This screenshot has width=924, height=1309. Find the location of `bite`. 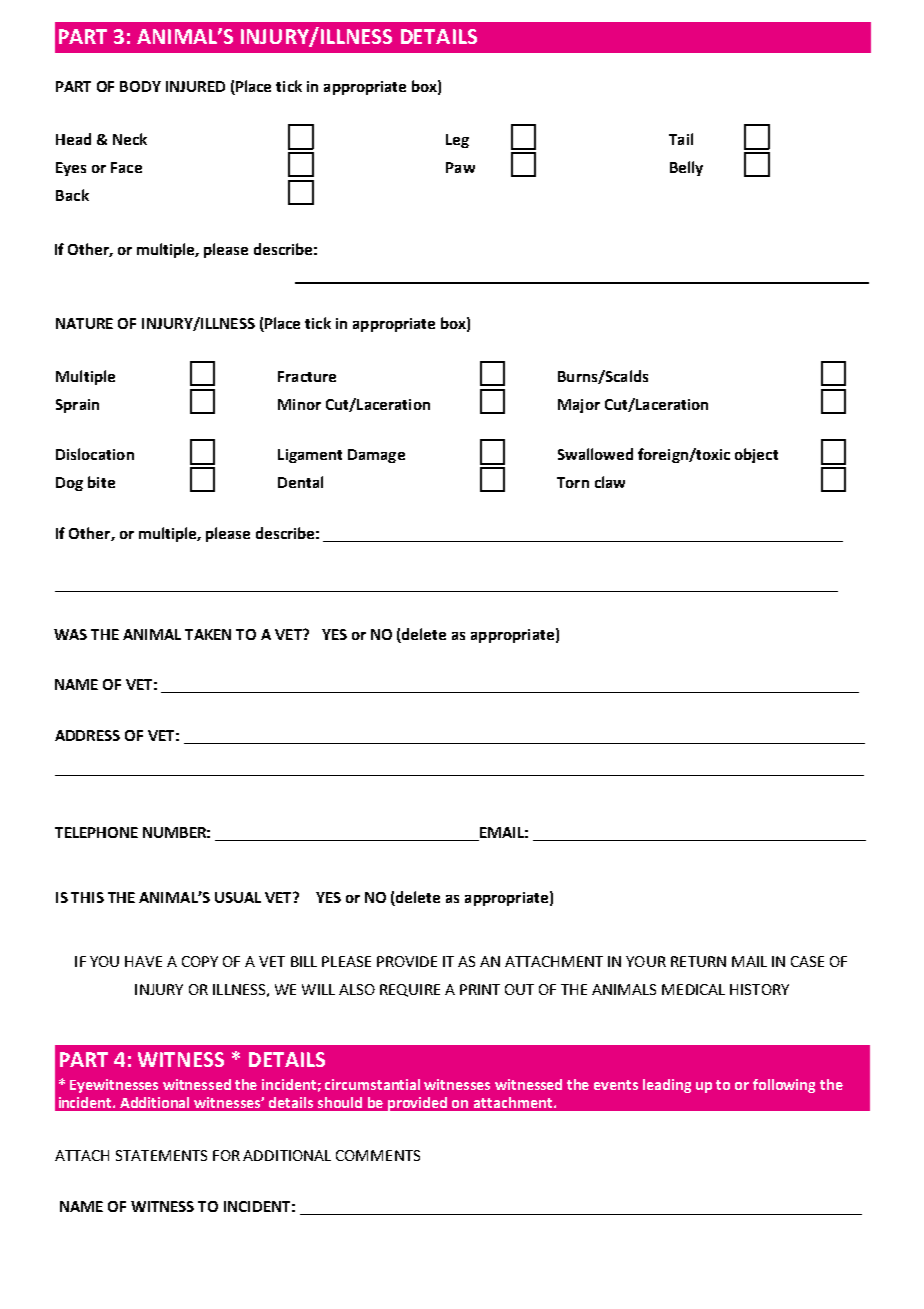

bite is located at coordinates (101, 482).
